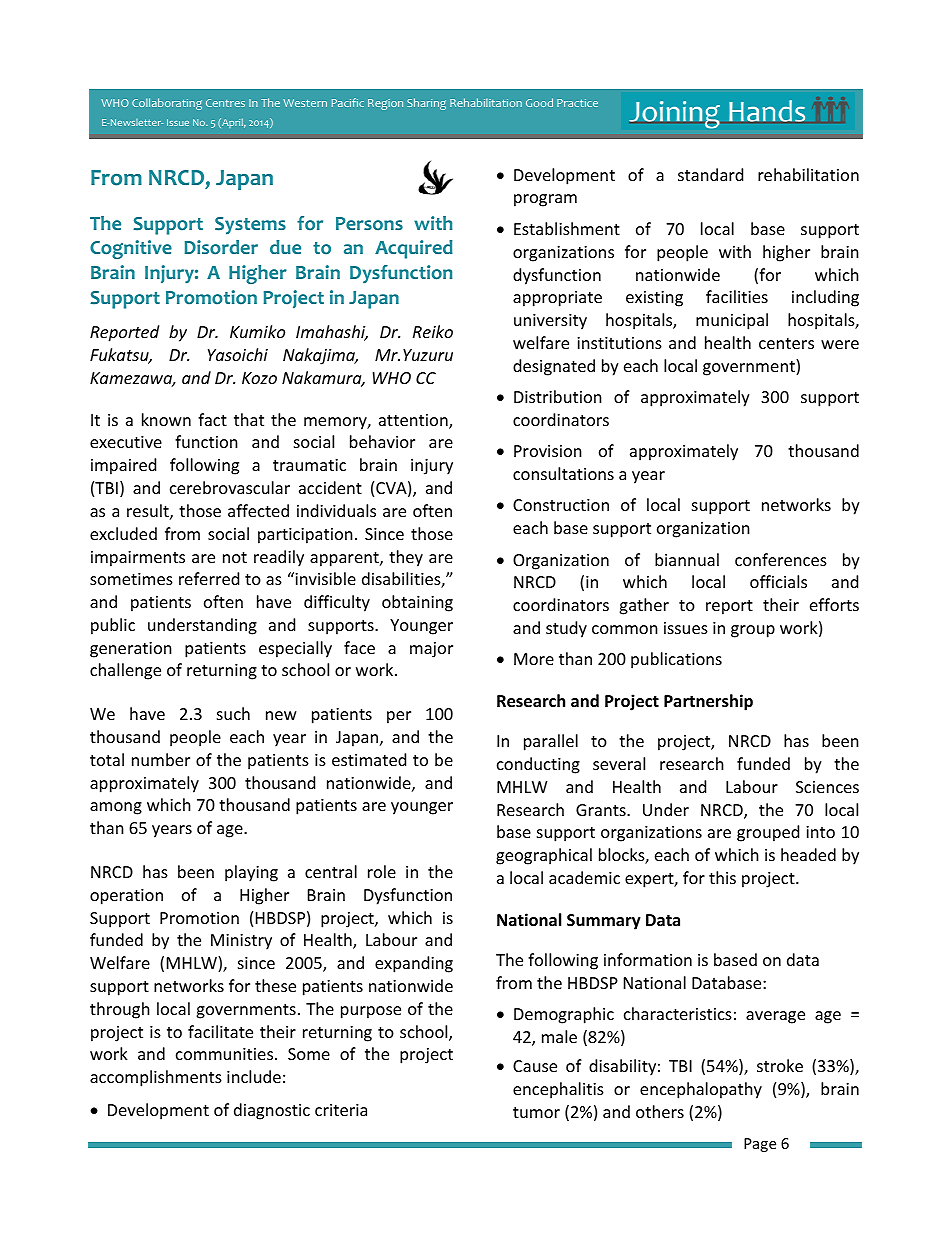 This screenshot has height=1233, width=952. I want to click on tumor, so click(536, 1112).
